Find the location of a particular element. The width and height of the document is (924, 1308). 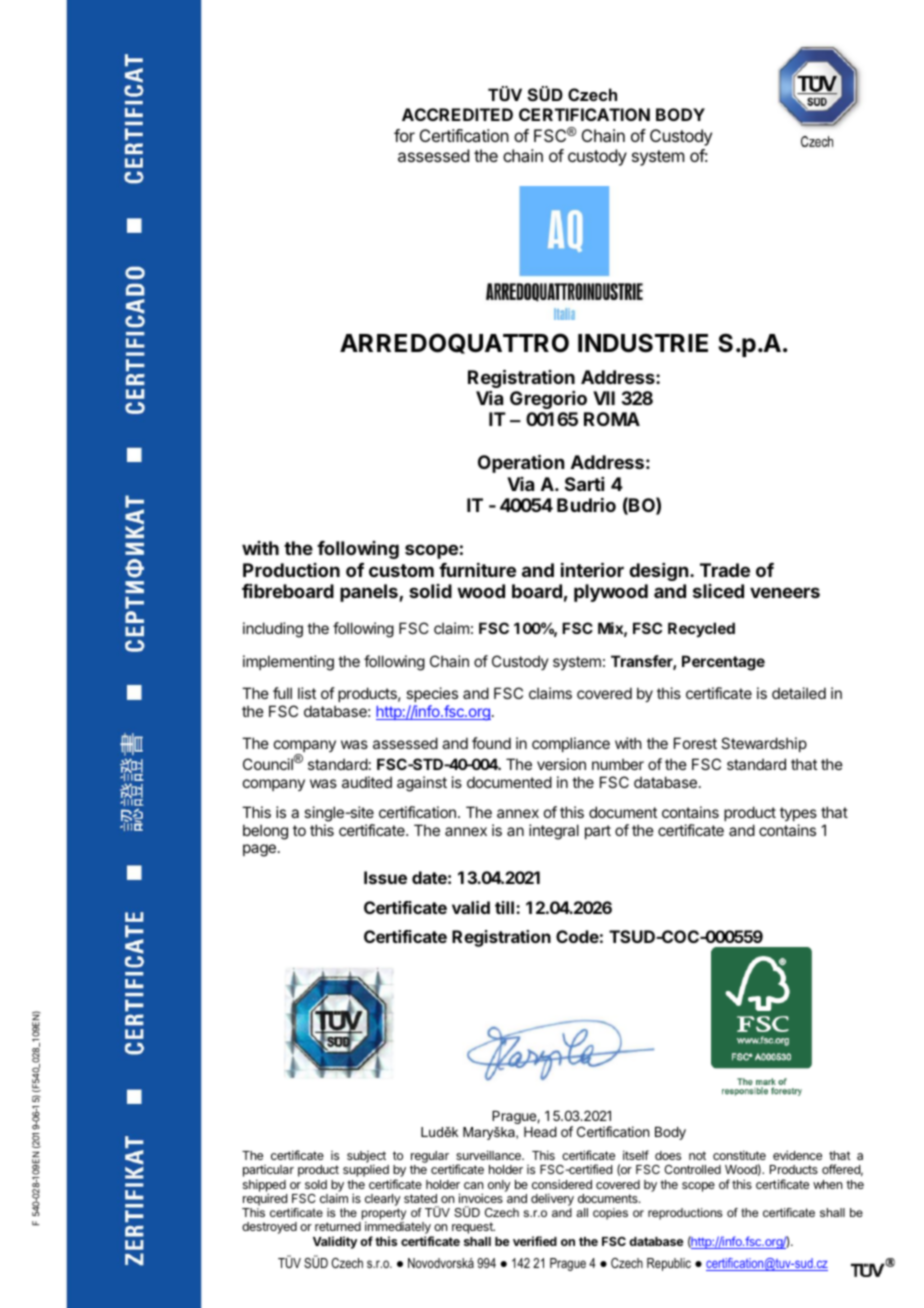

VII is located at coordinates (604, 398).
